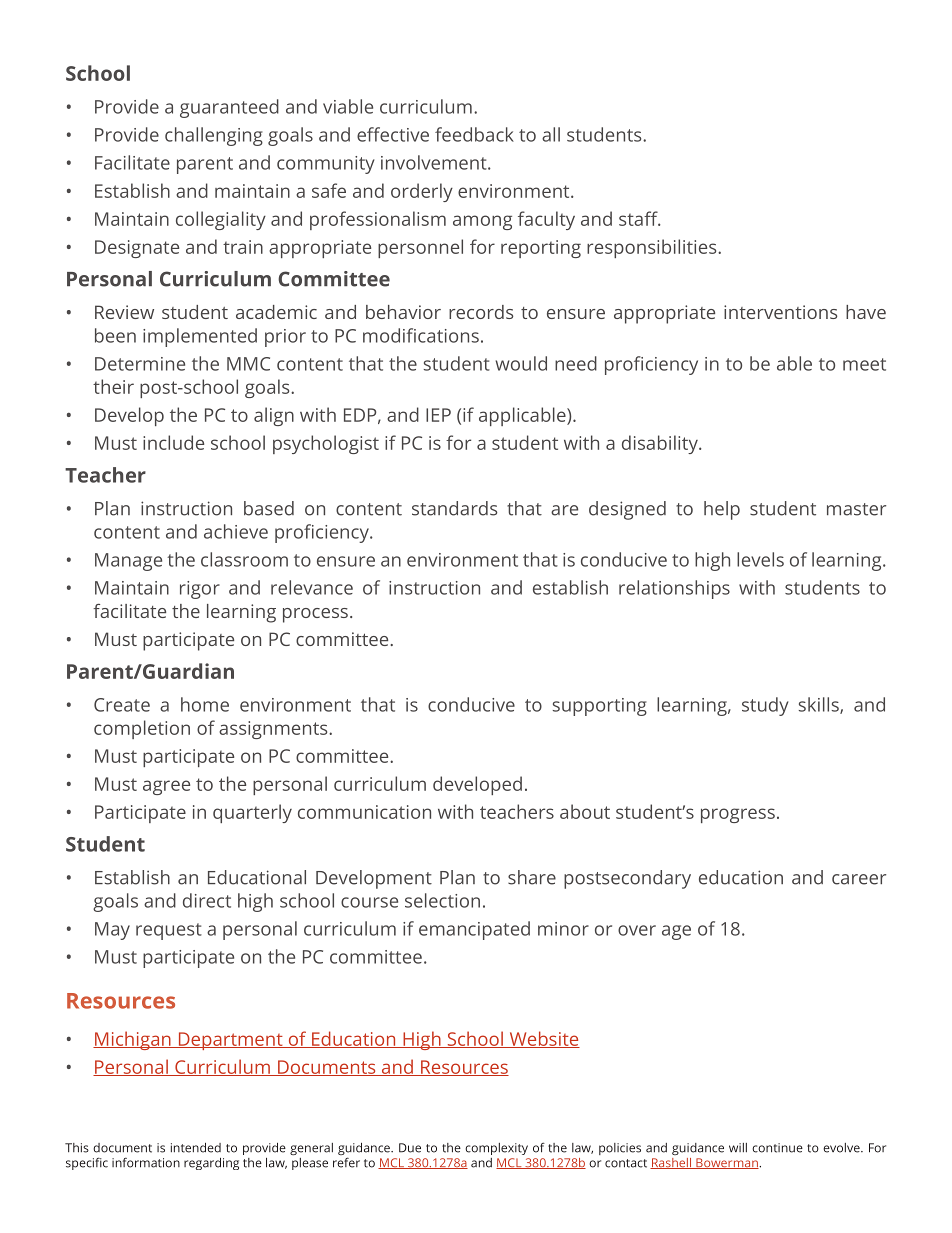 Image resolution: width=952 pixels, height=1233 pixels. I want to click on intended, so click(196, 1148).
